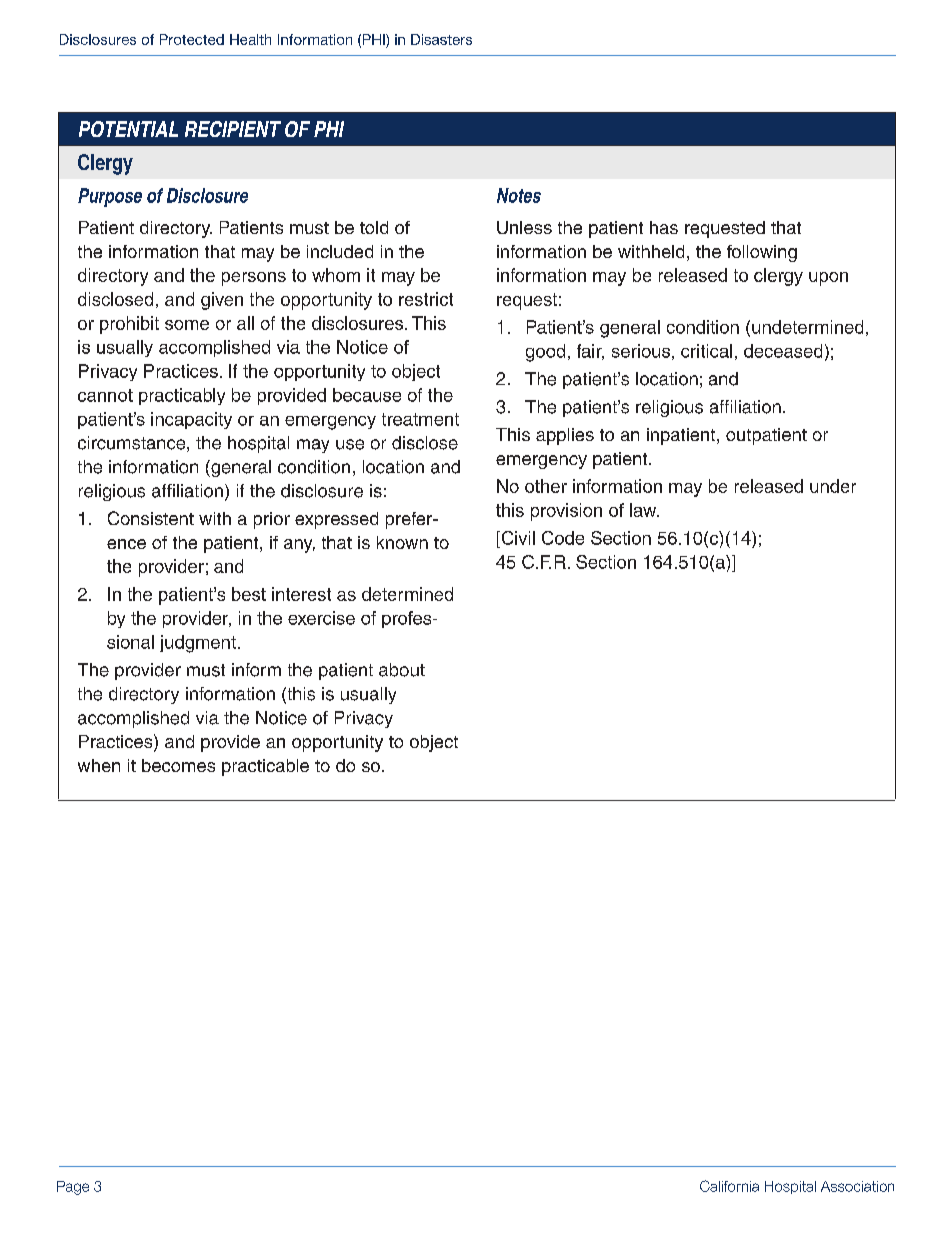  Describe the element at coordinates (729, 1186) in the screenshot. I see `California` at that location.
